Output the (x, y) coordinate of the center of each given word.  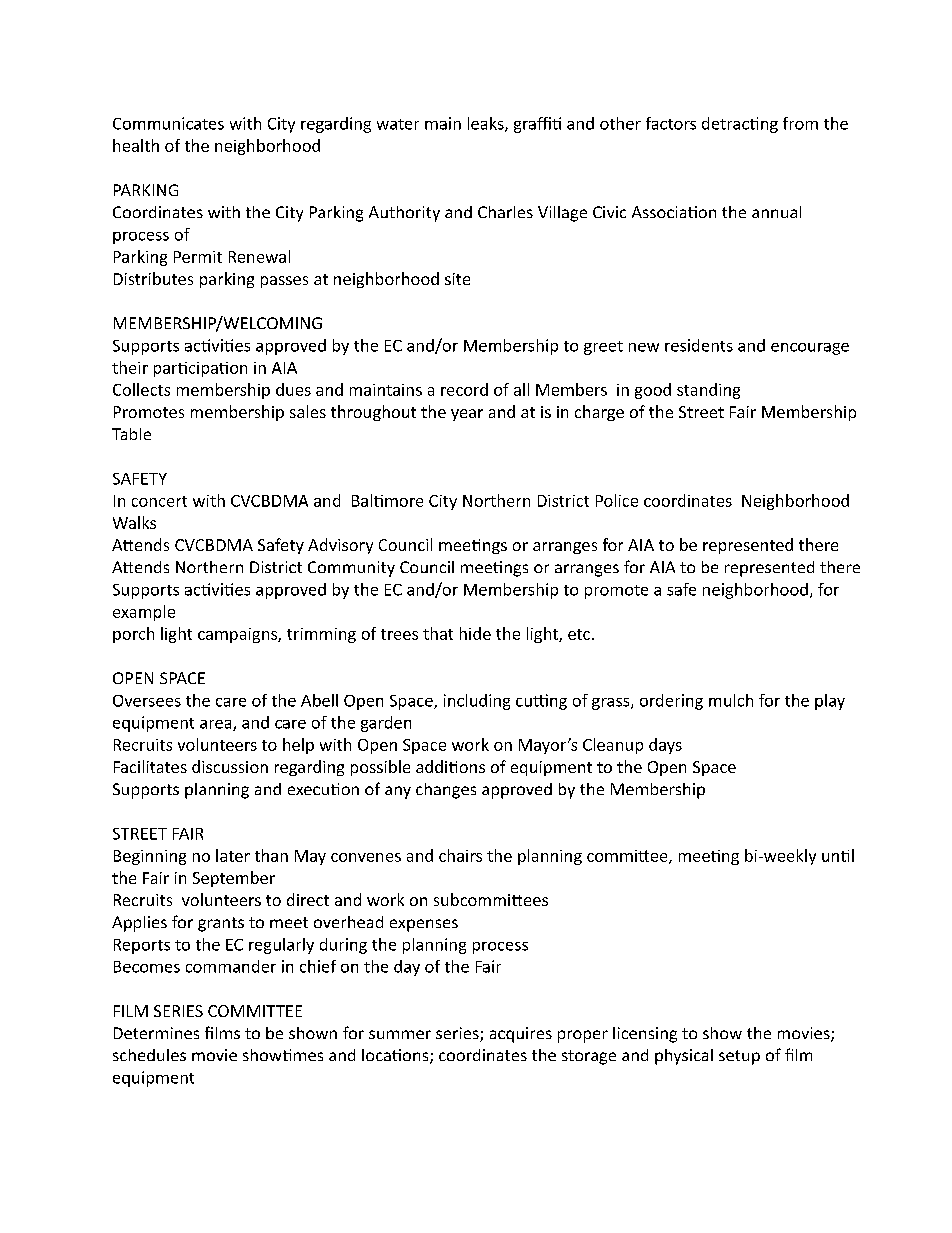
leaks (487, 124)
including (477, 702)
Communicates (168, 123)
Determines (156, 1033)
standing (708, 391)
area (217, 725)
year (467, 415)
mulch (731, 700)
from (800, 123)
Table (131, 434)
